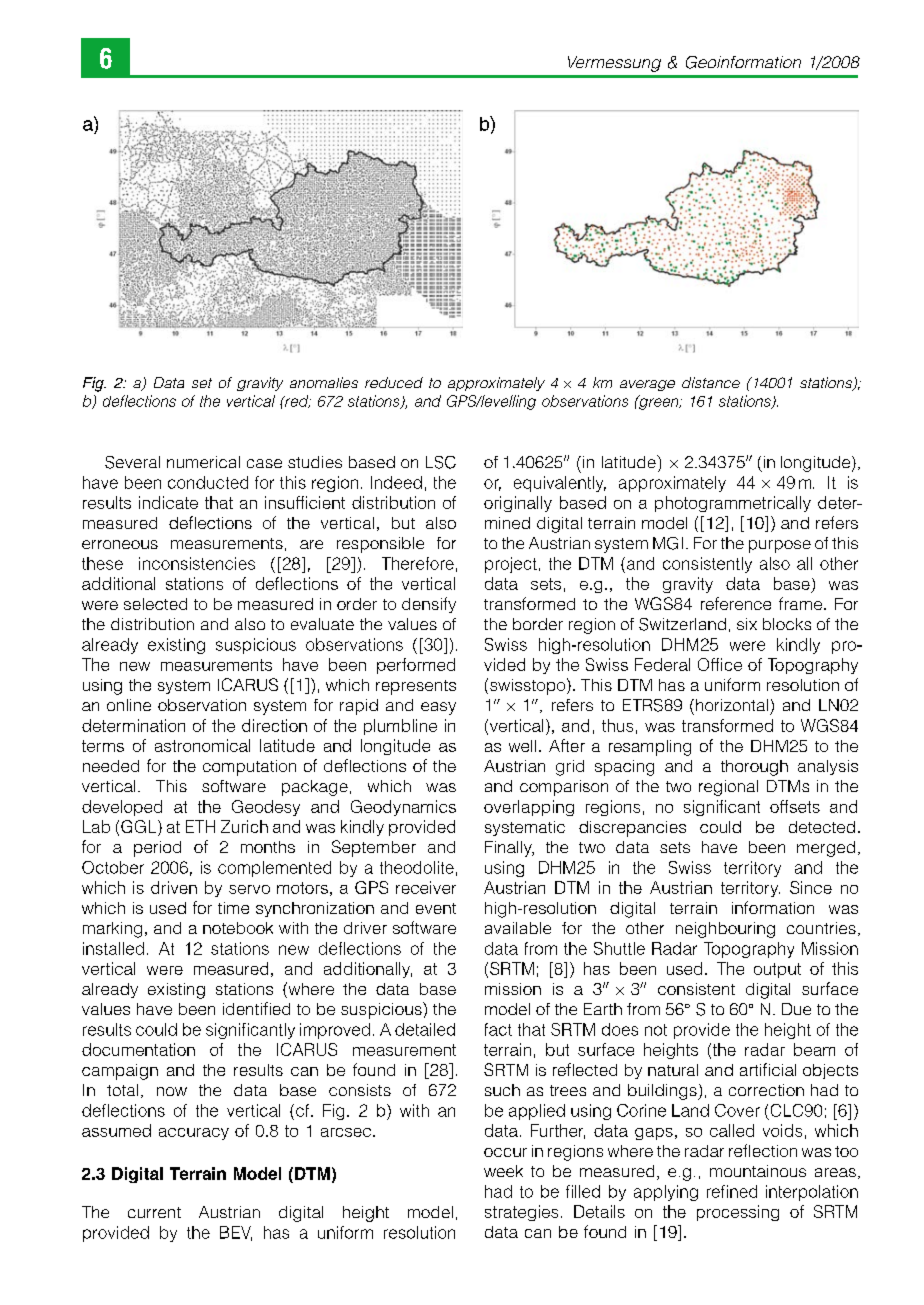  Describe the element at coordinates (394, 382) in the document. I see `reduced` at that location.
